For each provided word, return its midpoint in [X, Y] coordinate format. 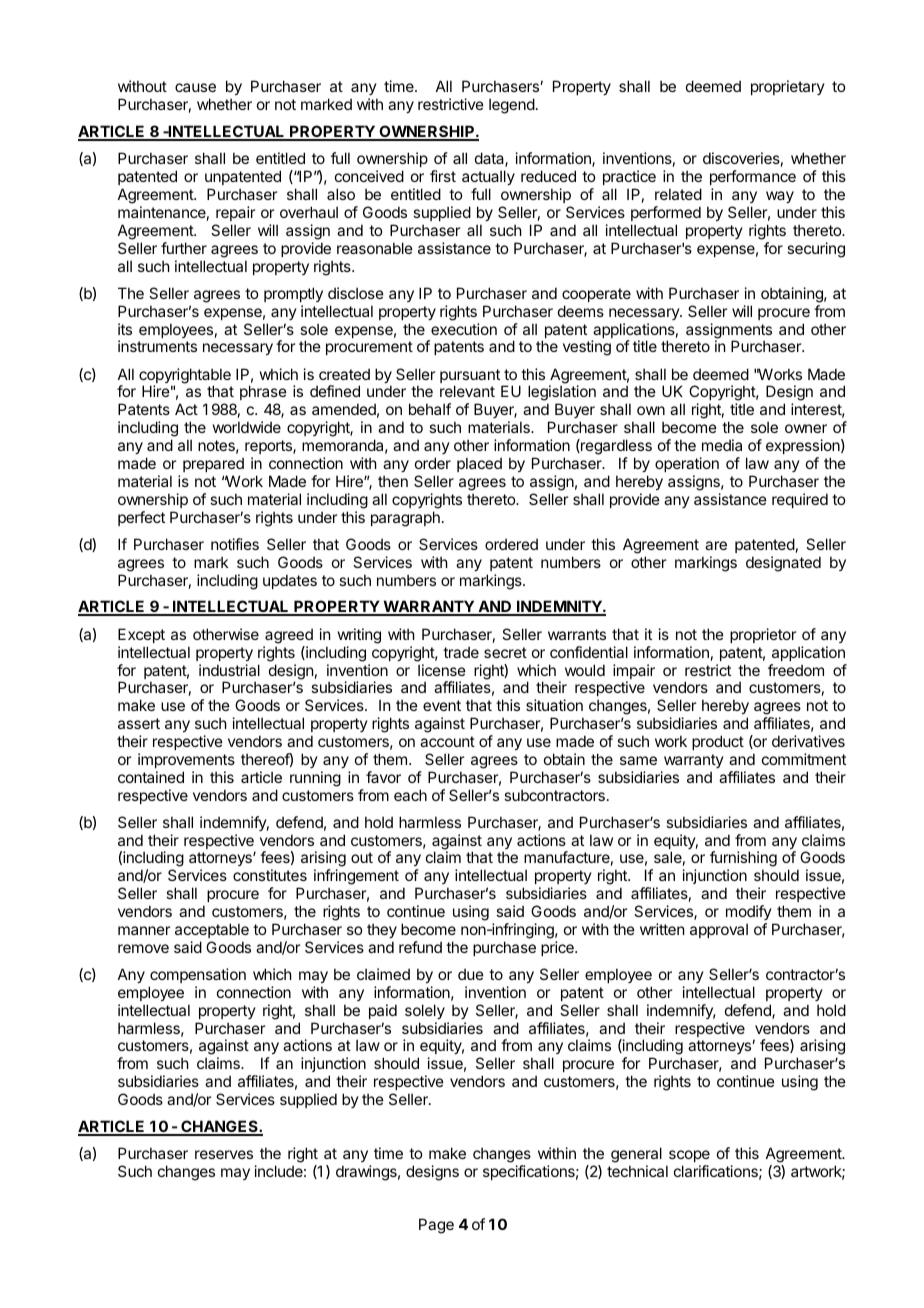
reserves [224, 1154]
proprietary [788, 87]
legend [512, 106]
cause [195, 87]
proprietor [763, 635]
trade [461, 652]
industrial [229, 670]
